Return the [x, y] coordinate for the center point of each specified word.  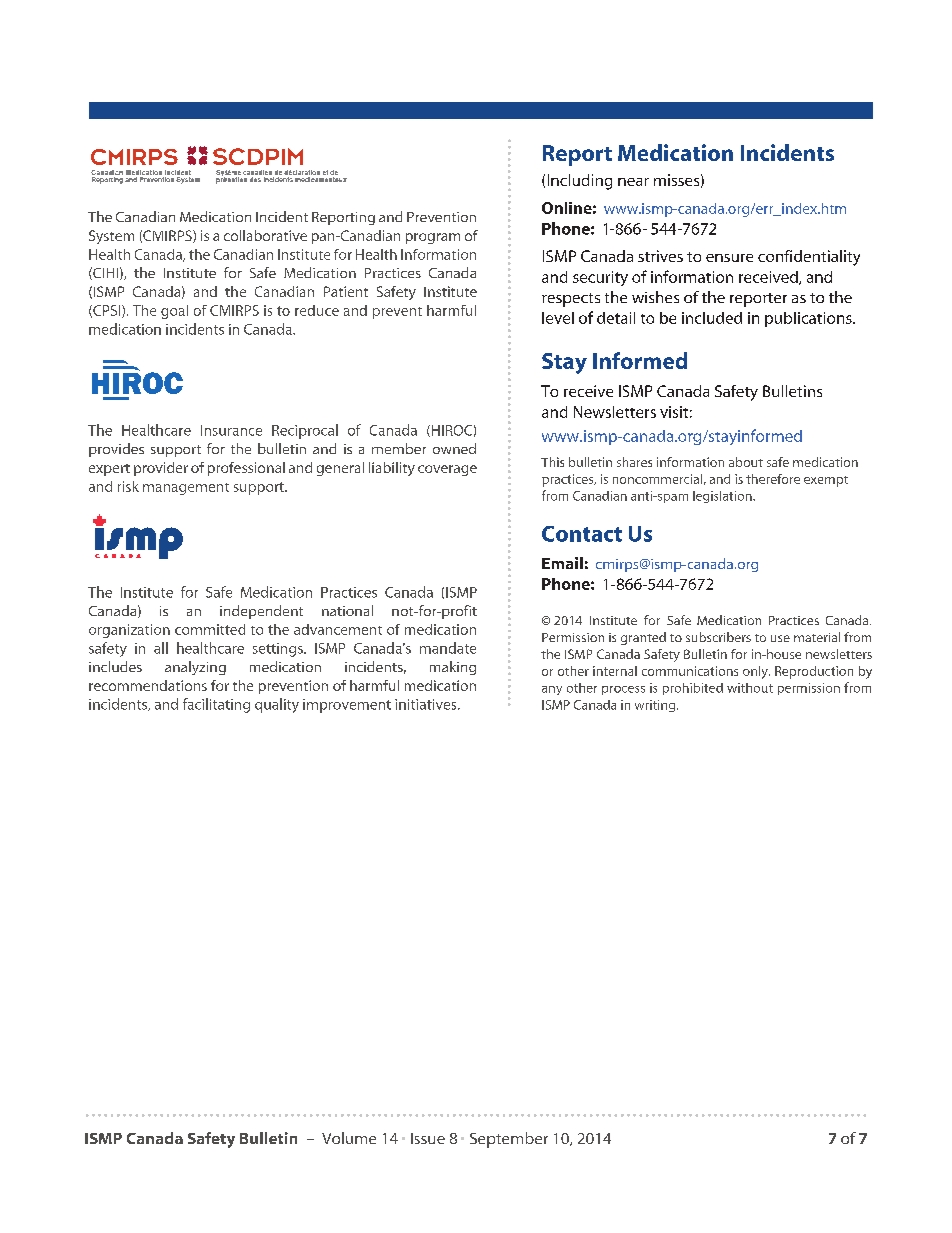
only [756, 672]
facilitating [216, 705]
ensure [729, 258]
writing [655, 706]
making [453, 668]
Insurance [231, 430]
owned [454, 448]
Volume [349, 1138]
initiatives [427, 704]
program [433, 238]
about [746, 462]
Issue [428, 1138]
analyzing [195, 668]
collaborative [265, 235]
